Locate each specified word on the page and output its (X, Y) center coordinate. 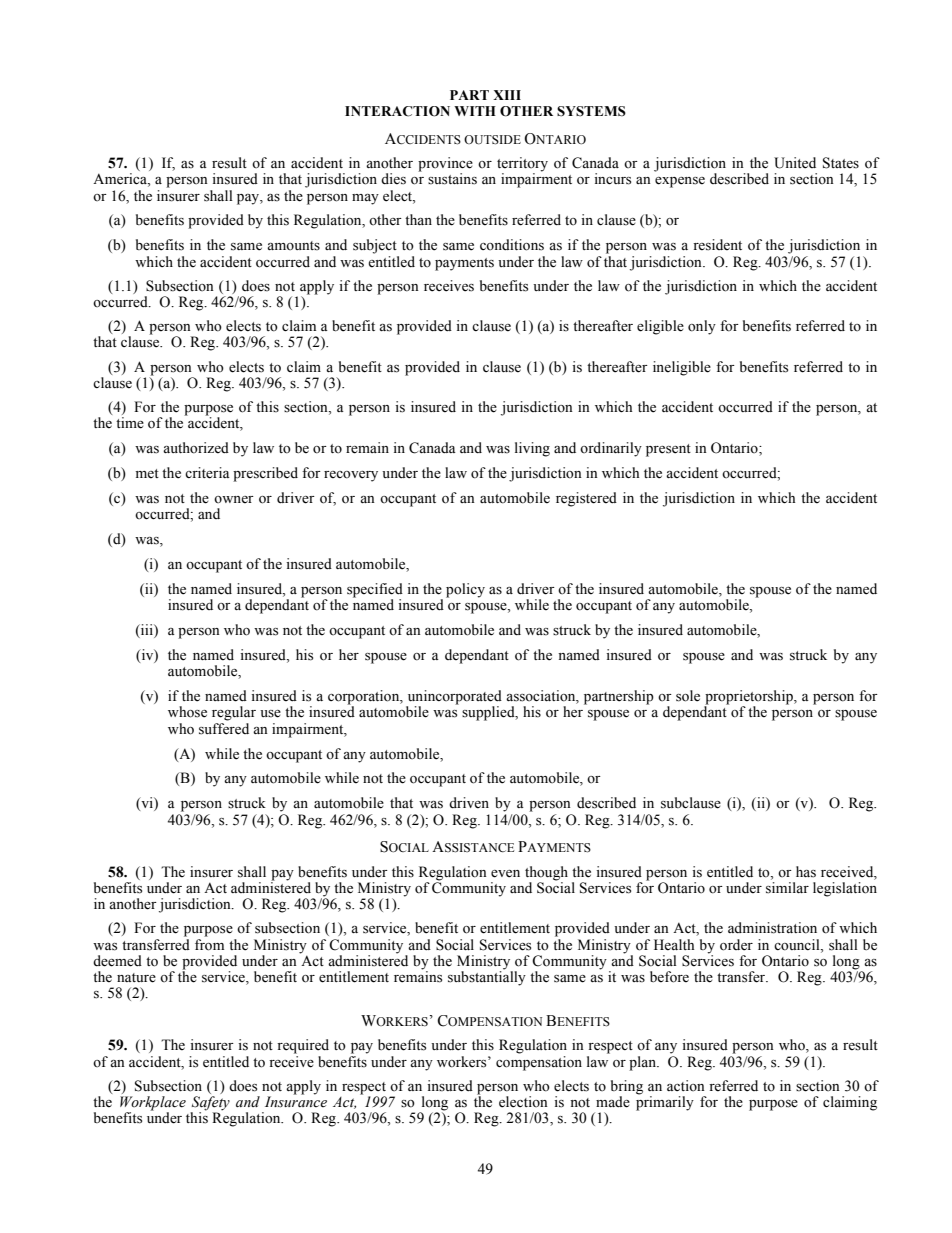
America (121, 180)
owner (234, 500)
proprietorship (749, 698)
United (795, 163)
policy (465, 590)
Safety (210, 1104)
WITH (475, 111)
